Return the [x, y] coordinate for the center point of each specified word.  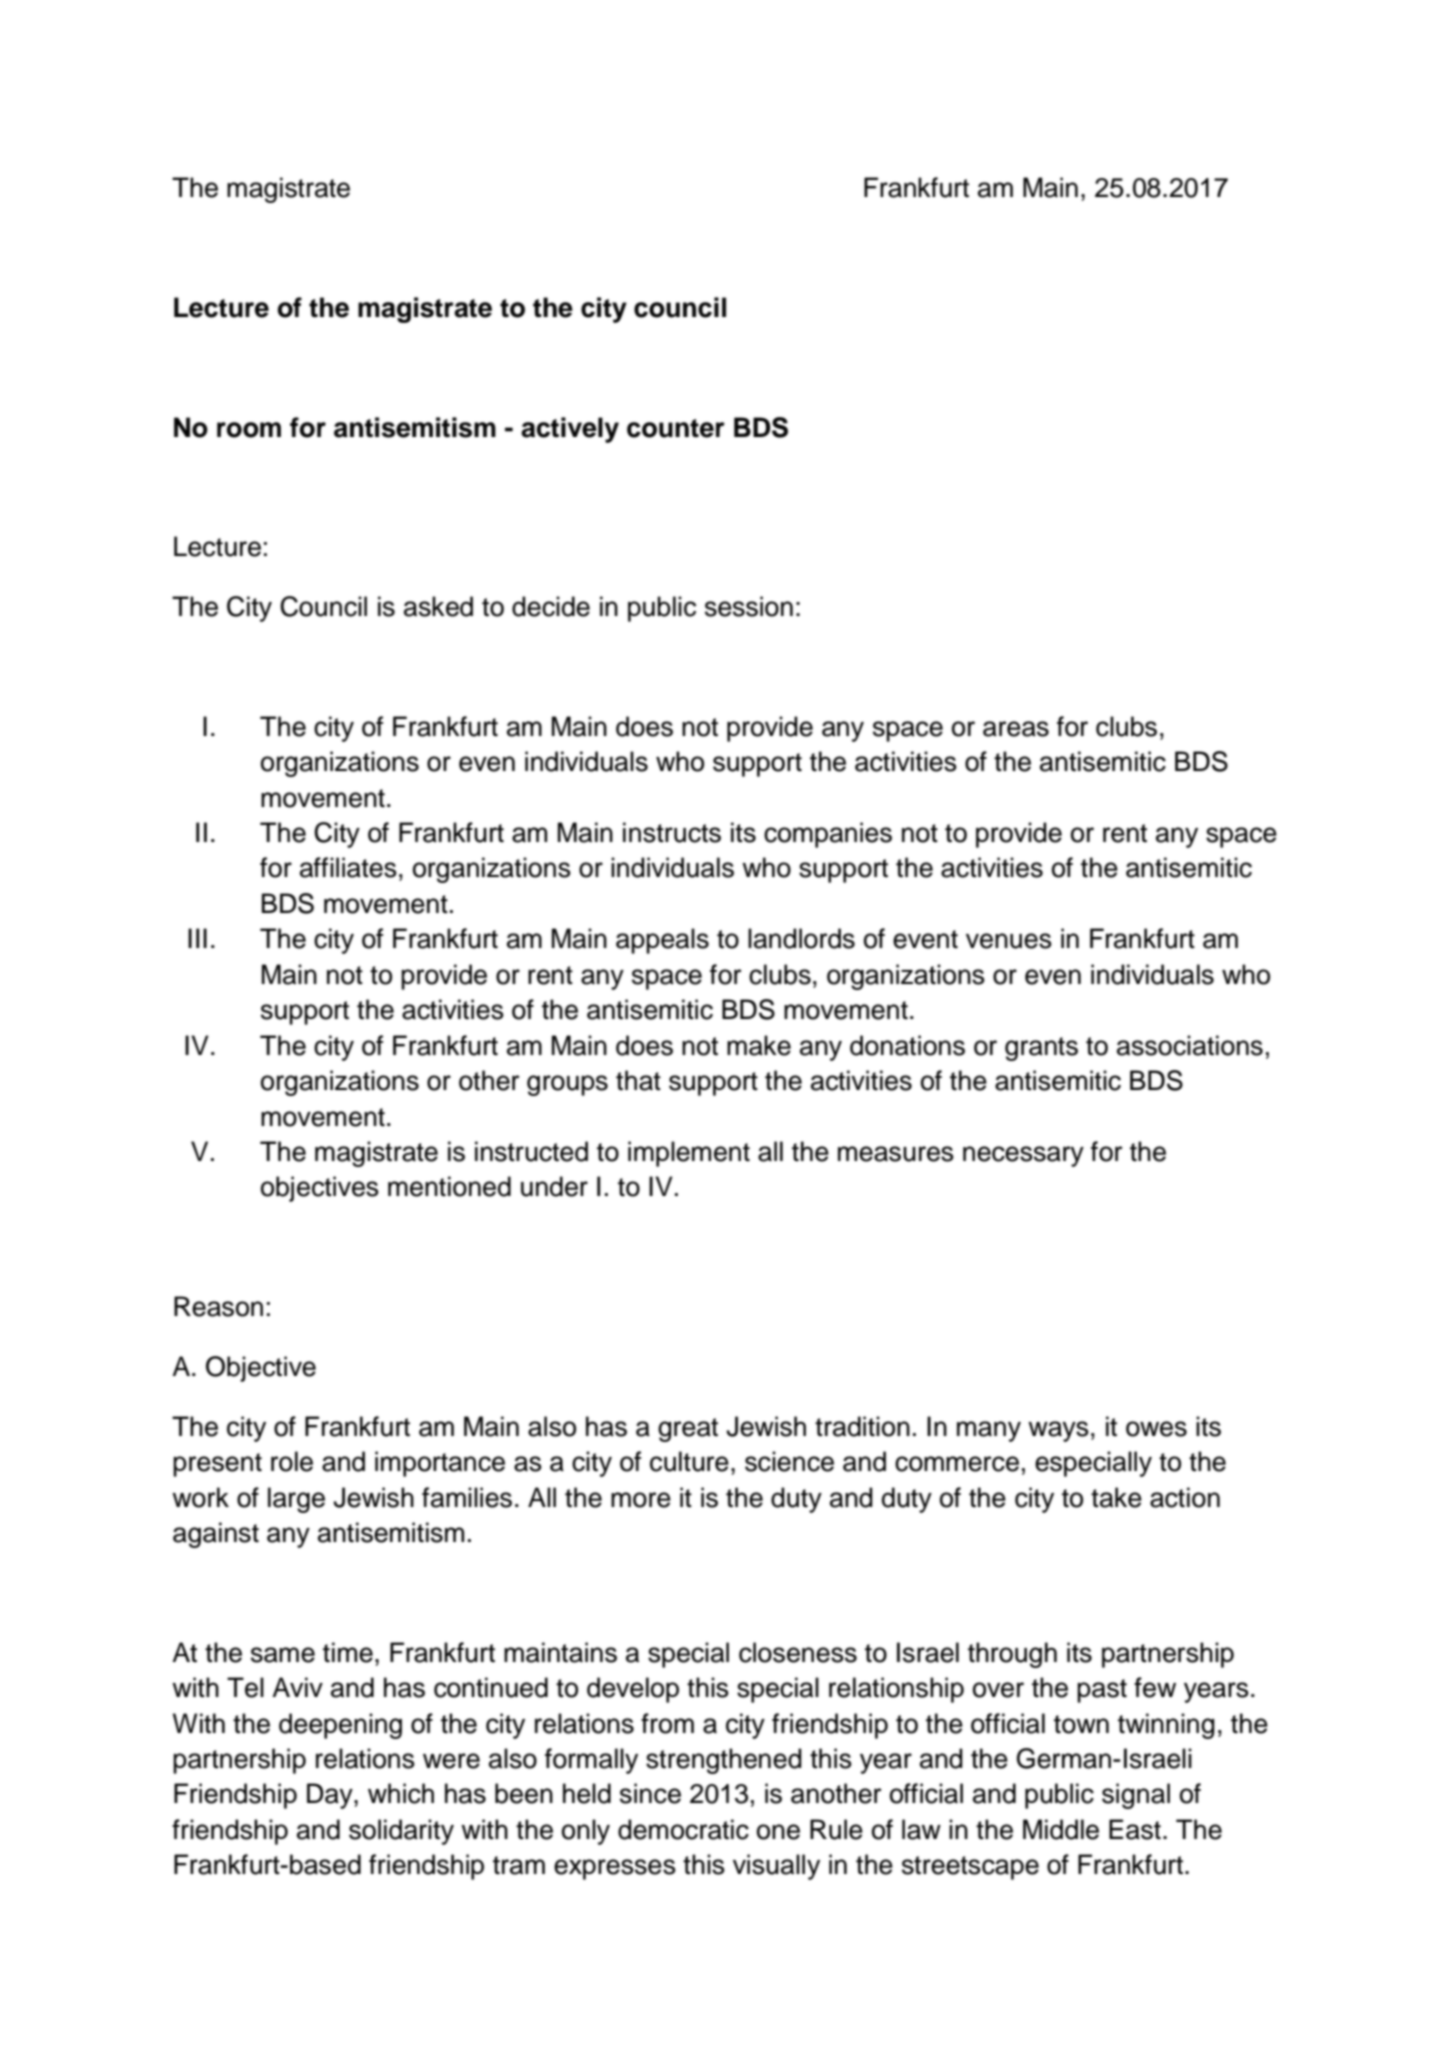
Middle [1061, 1829]
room [249, 430]
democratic [683, 1829]
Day [331, 1796]
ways [1058, 1431]
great [688, 1430]
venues [1009, 941]
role [292, 1461]
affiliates [348, 867]
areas [1016, 729]
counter [676, 428]
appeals [662, 941]
